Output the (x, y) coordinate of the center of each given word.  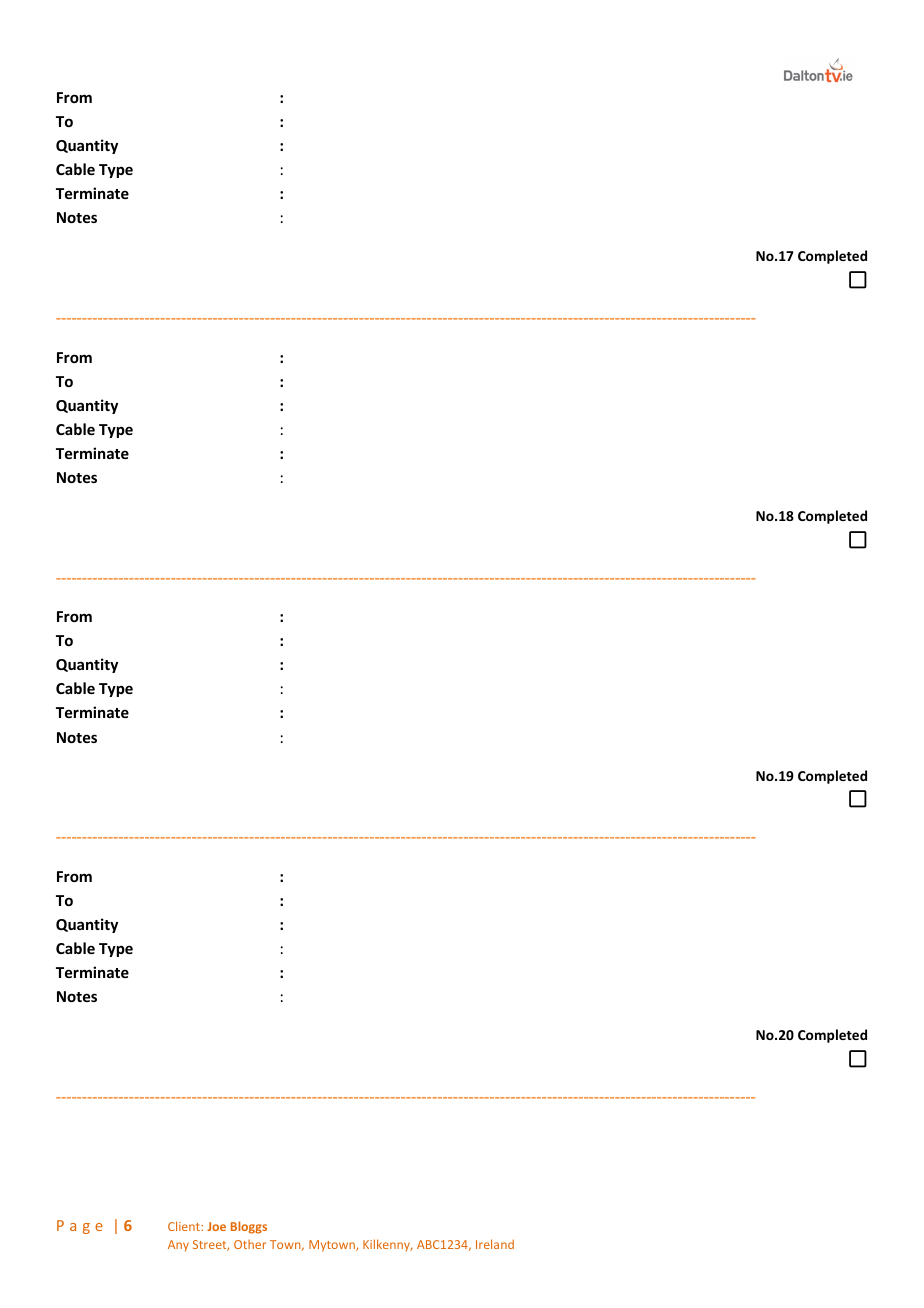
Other (250, 1244)
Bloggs (249, 1227)
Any (178, 1246)
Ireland (495, 1244)
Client (185, 1226)
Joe (216, 1226)
